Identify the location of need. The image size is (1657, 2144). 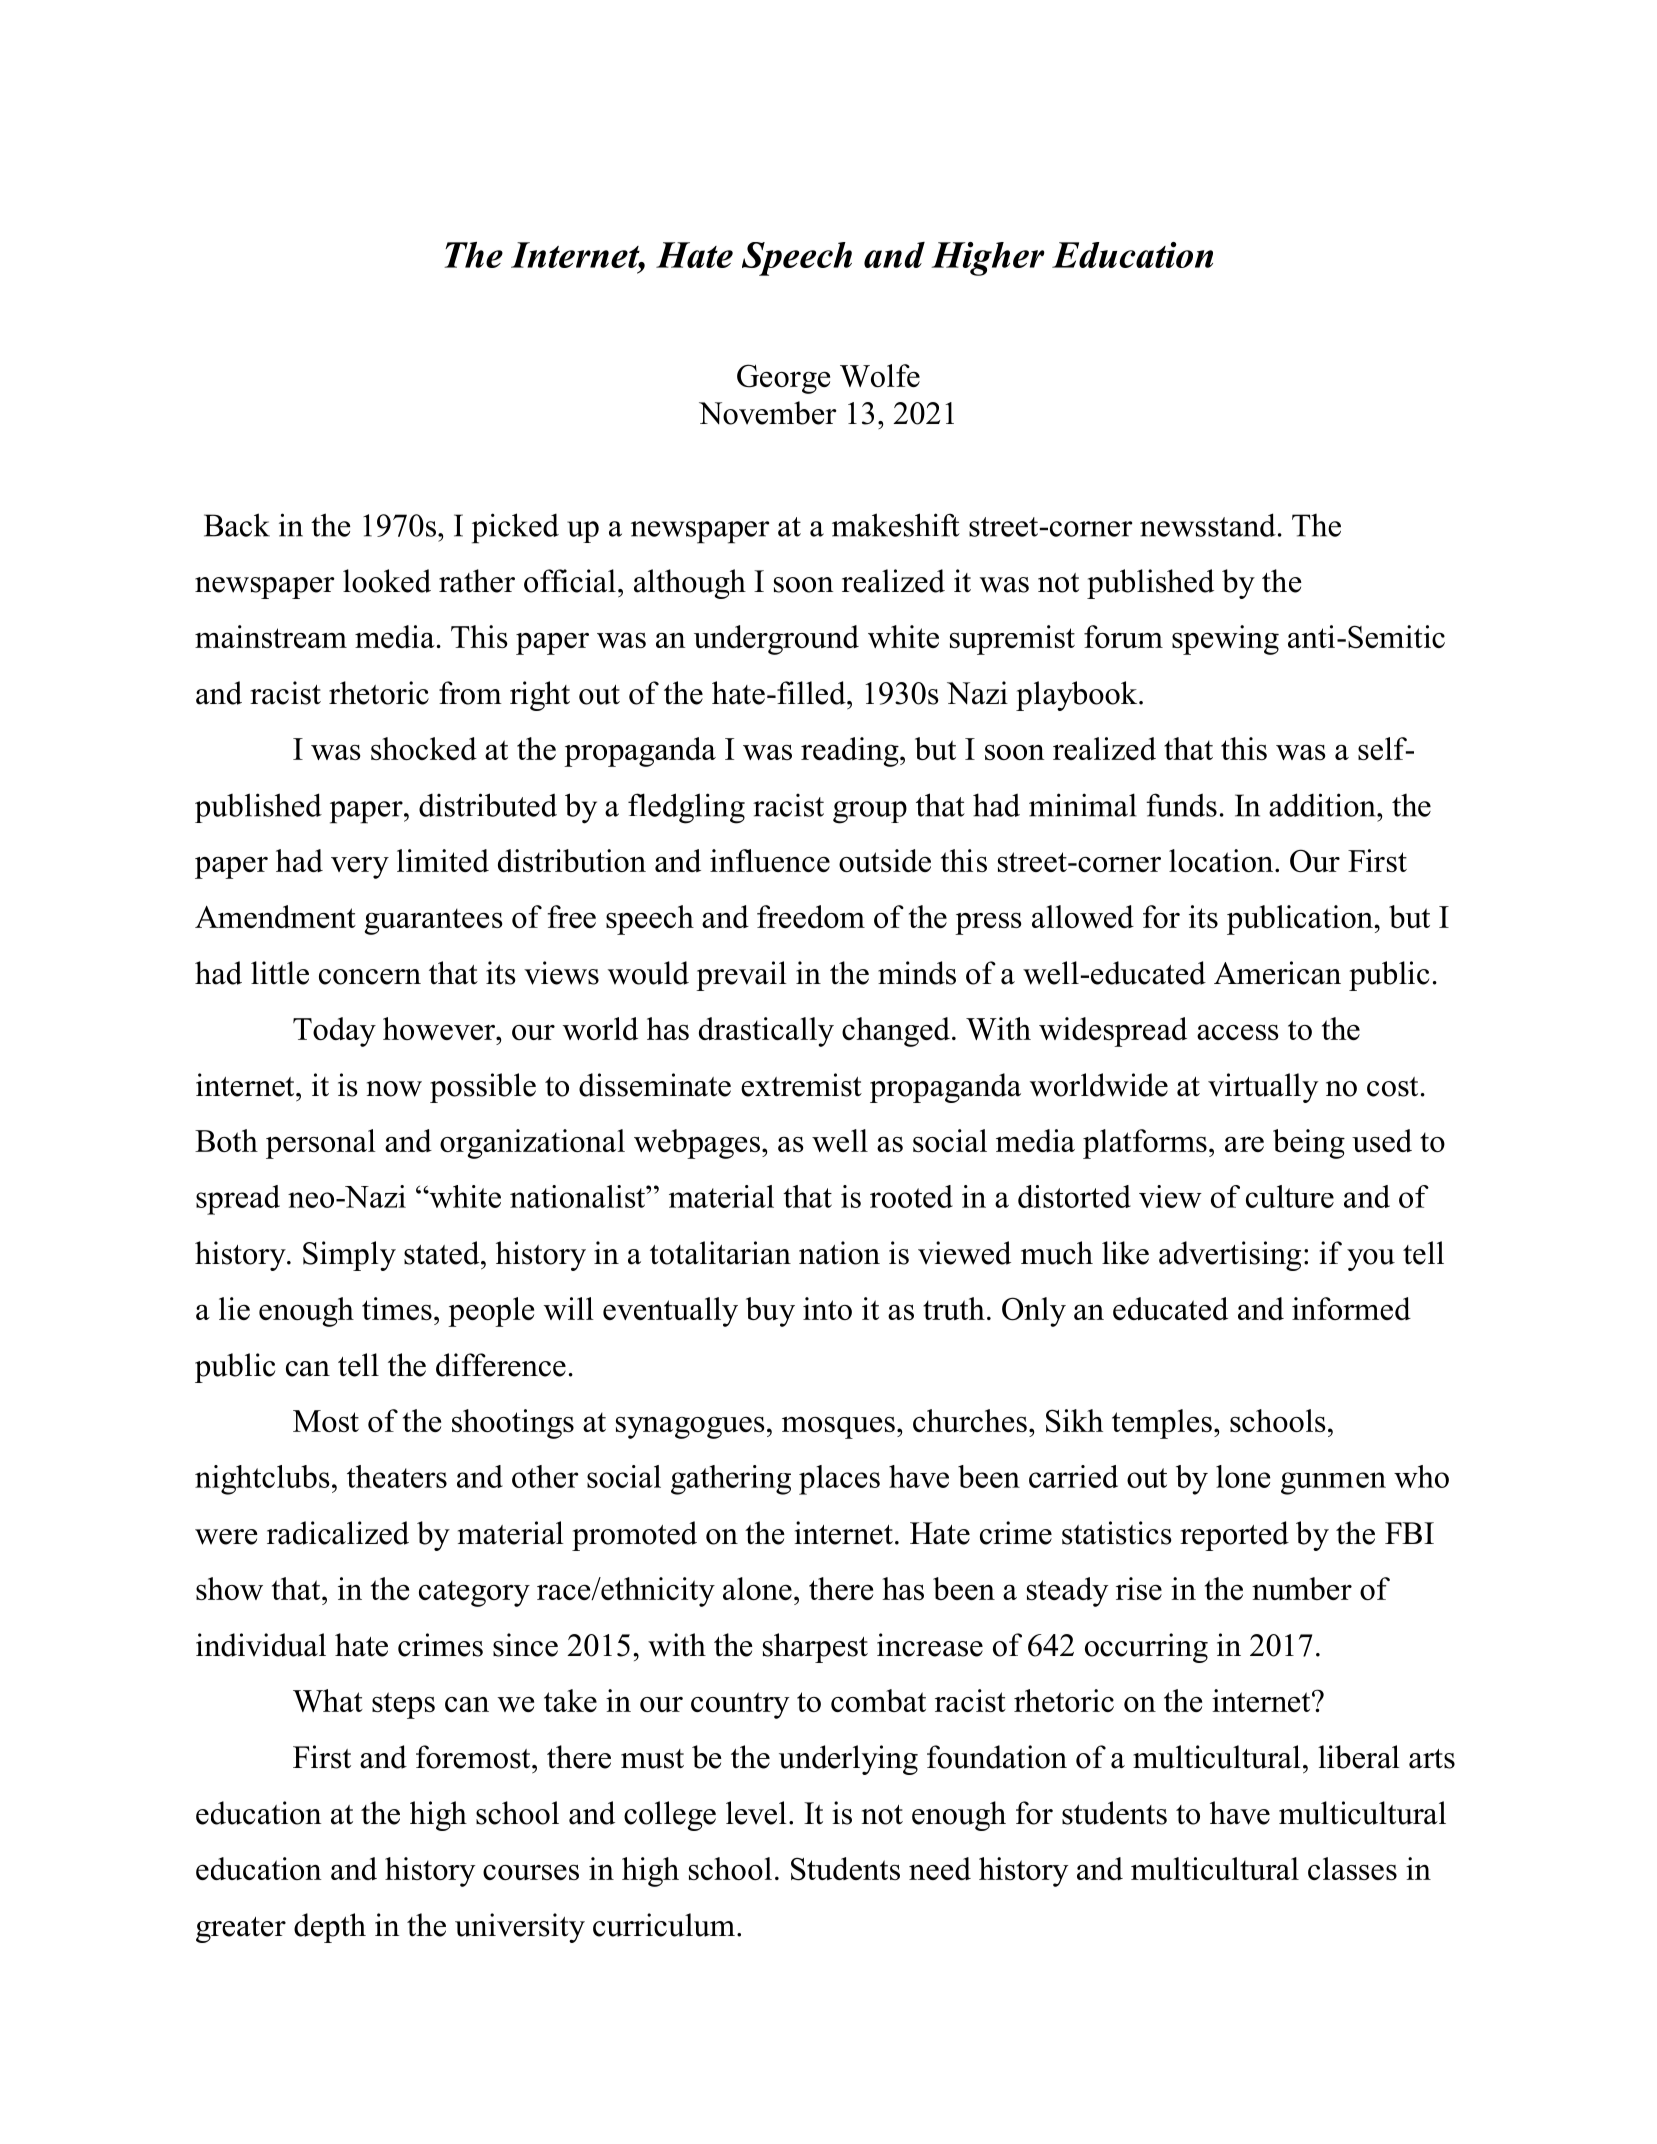
(940, 1868).
